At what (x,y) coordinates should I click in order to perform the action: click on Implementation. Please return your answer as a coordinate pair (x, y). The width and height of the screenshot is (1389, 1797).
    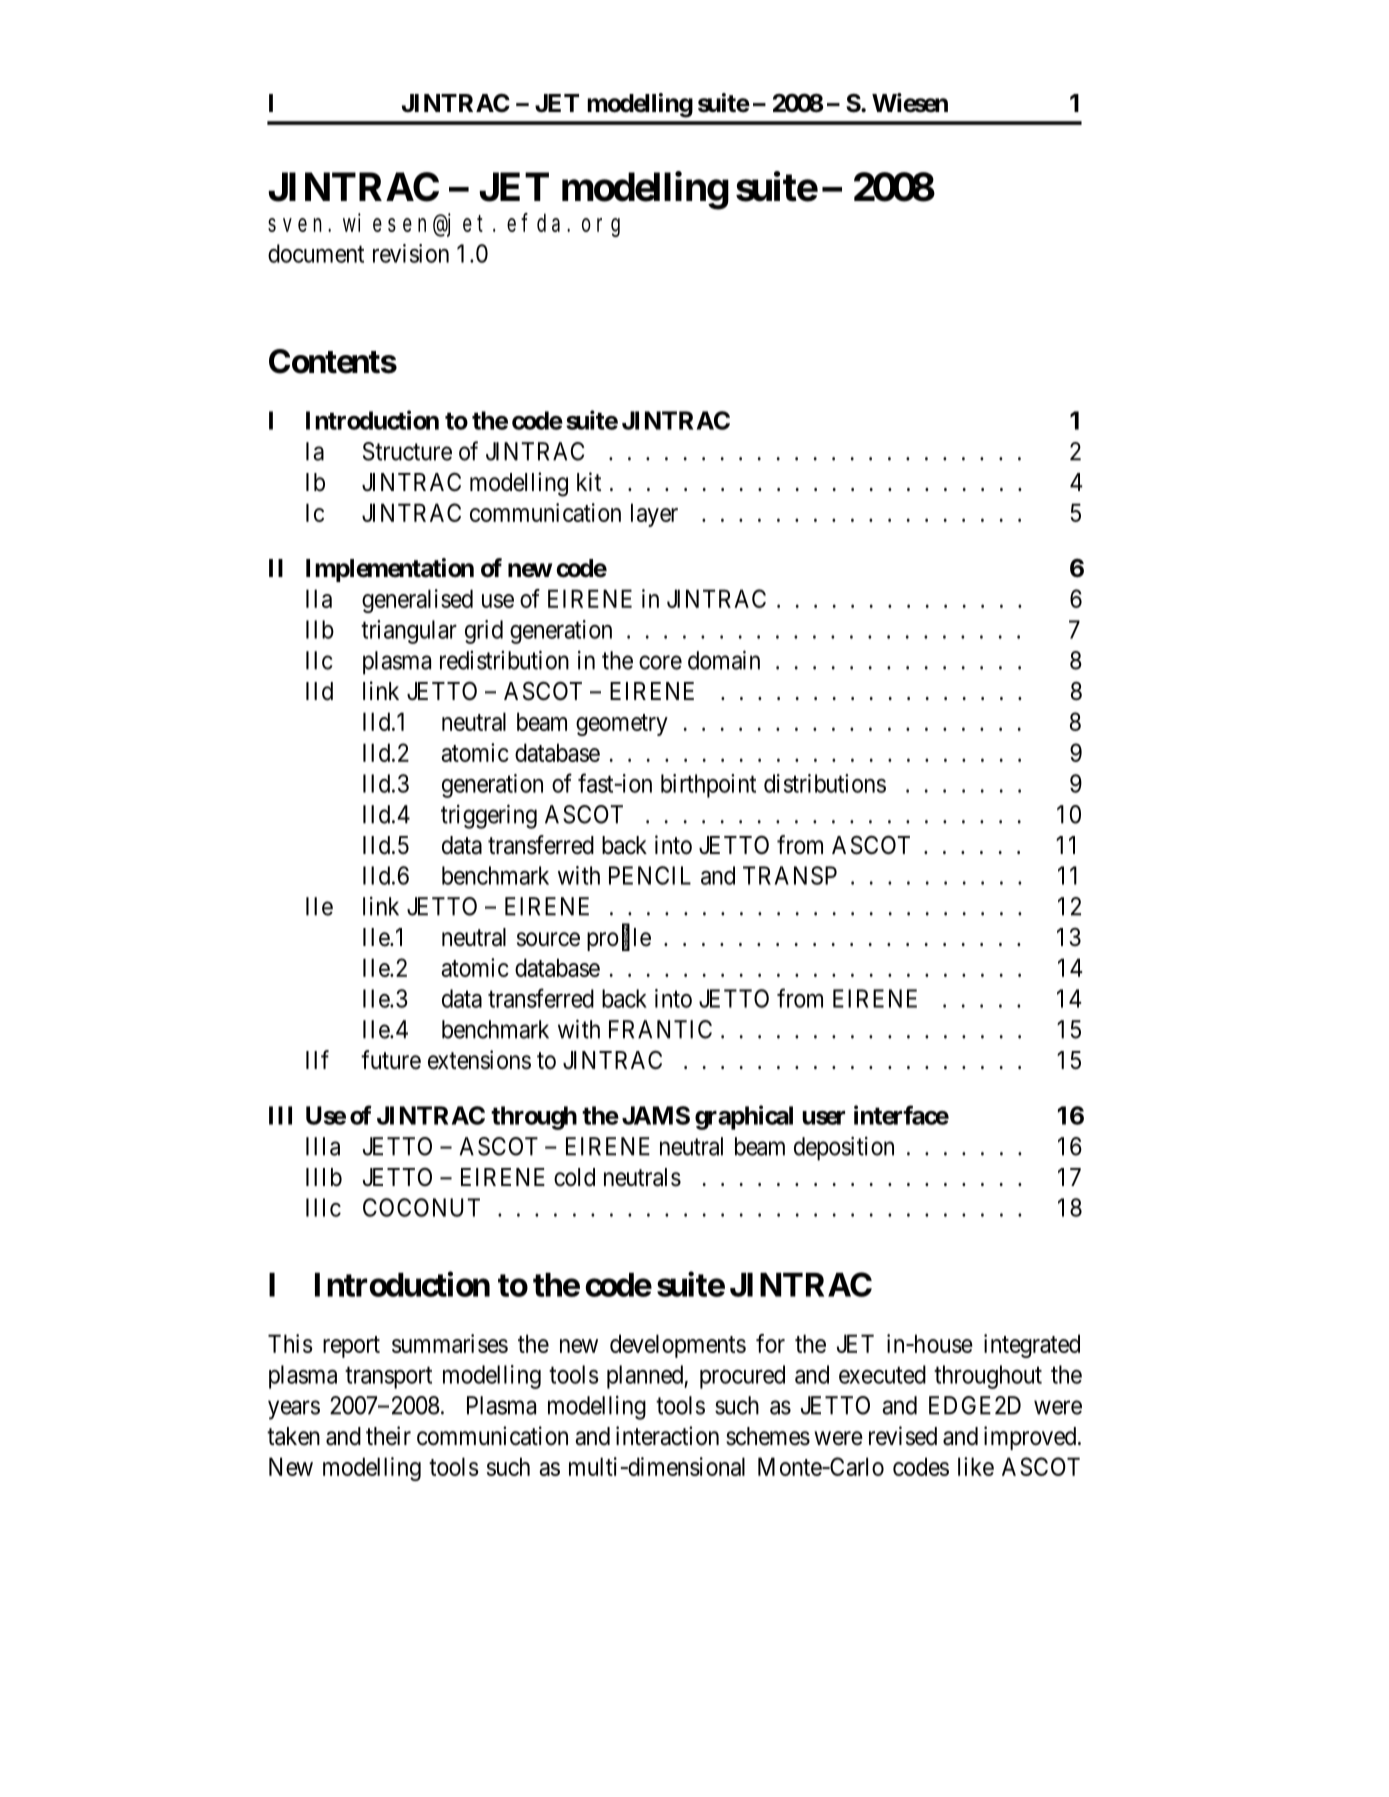
    Looking at the image, I should click on (390, 570).
